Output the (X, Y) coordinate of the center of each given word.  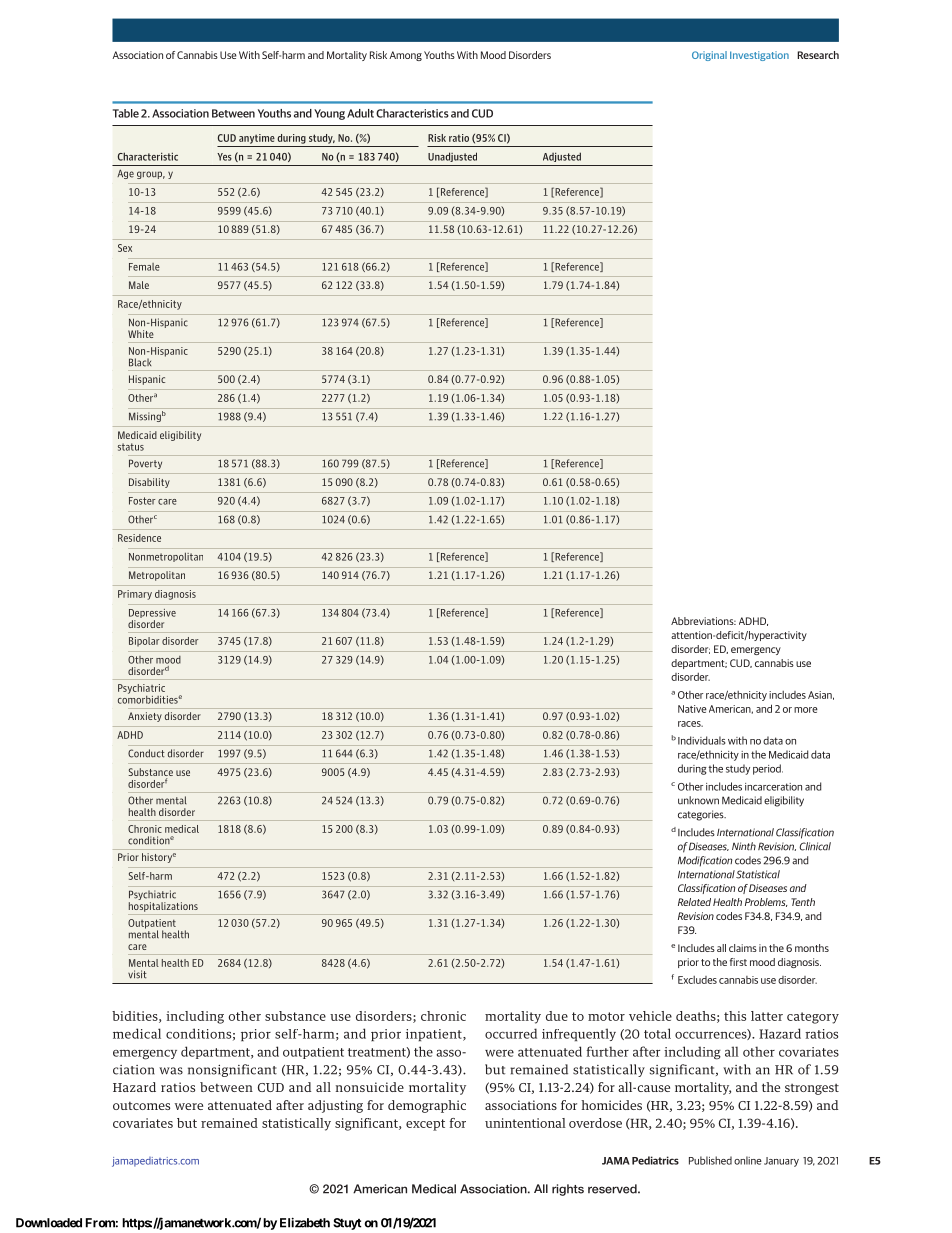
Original (709, 56)
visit (137, 974)
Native (692, 709)
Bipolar (144, 642)
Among (405, 56)
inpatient (435, 1035)
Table (126, 113)
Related (694, 902)
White (141, 334)
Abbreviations (703, 621)
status (131, 447)
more (806, 710)
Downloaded (49, 1223)
